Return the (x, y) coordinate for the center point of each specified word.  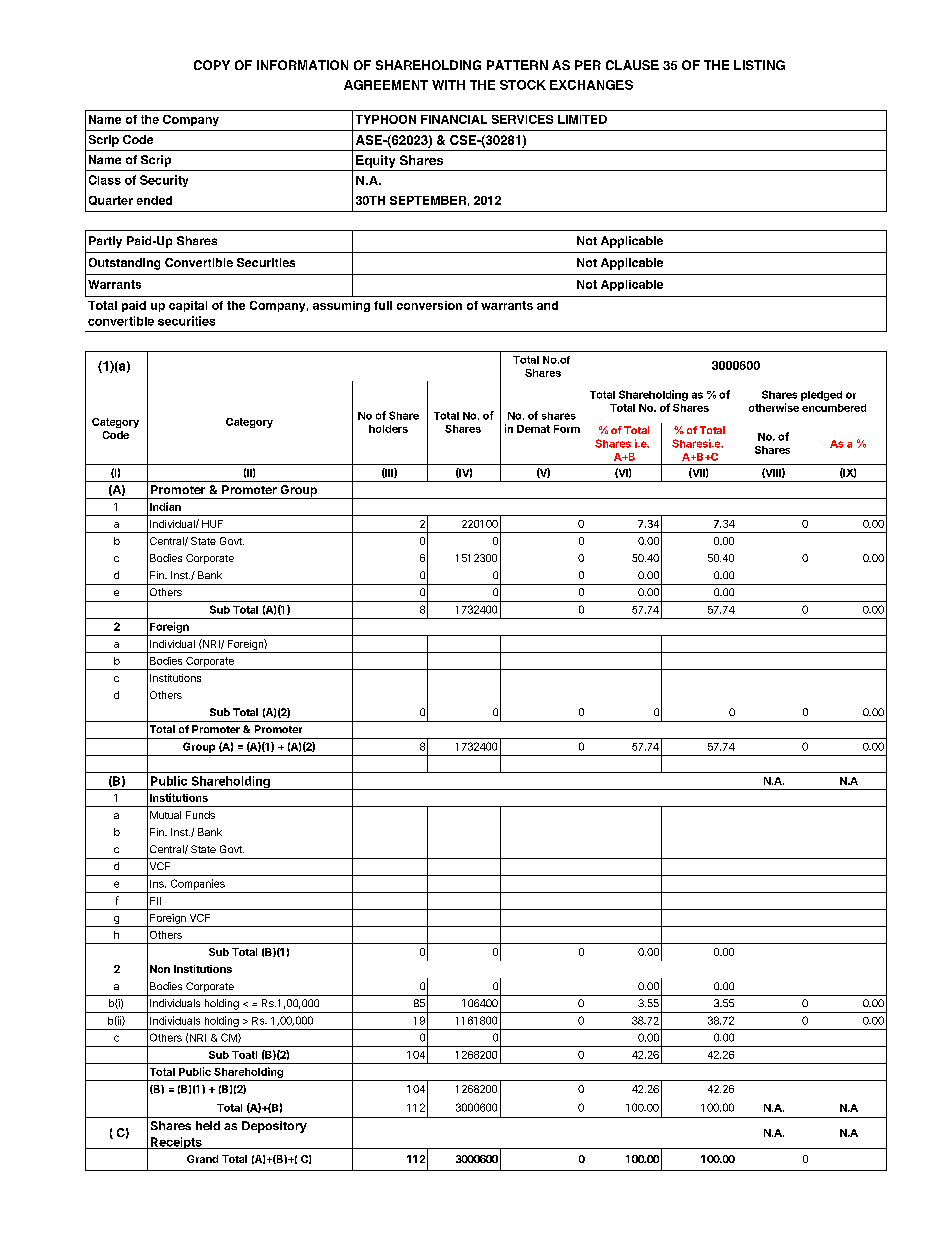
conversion (429, 305)
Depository (274, 1127)
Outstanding (124, 264)
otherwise (774, 407)
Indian (165, 506)
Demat (533, 429)
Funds (200, 815)
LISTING (759, 65)
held (208, 1125)
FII (155, 901)
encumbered (834, 408)
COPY (212, 65)
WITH (448, 85)
